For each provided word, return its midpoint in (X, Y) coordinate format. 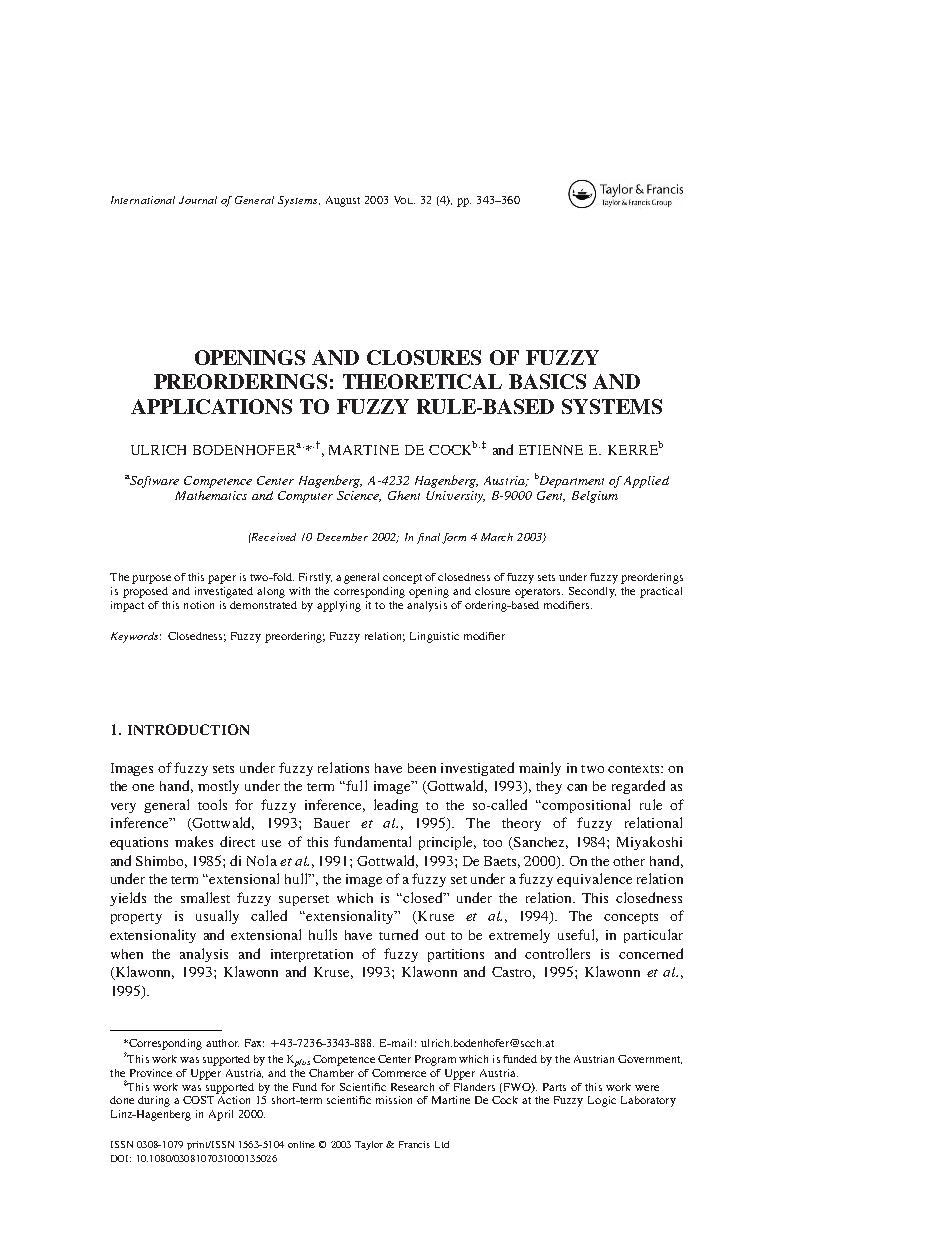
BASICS (547, 381)
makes (194, 841)
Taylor (371, 1145)
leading (396, 806)
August (343, 201)
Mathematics (211, 495)
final (428, 538)
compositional (586, 806)
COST (198, 1100)
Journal (198, 200)
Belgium (595, 497)
